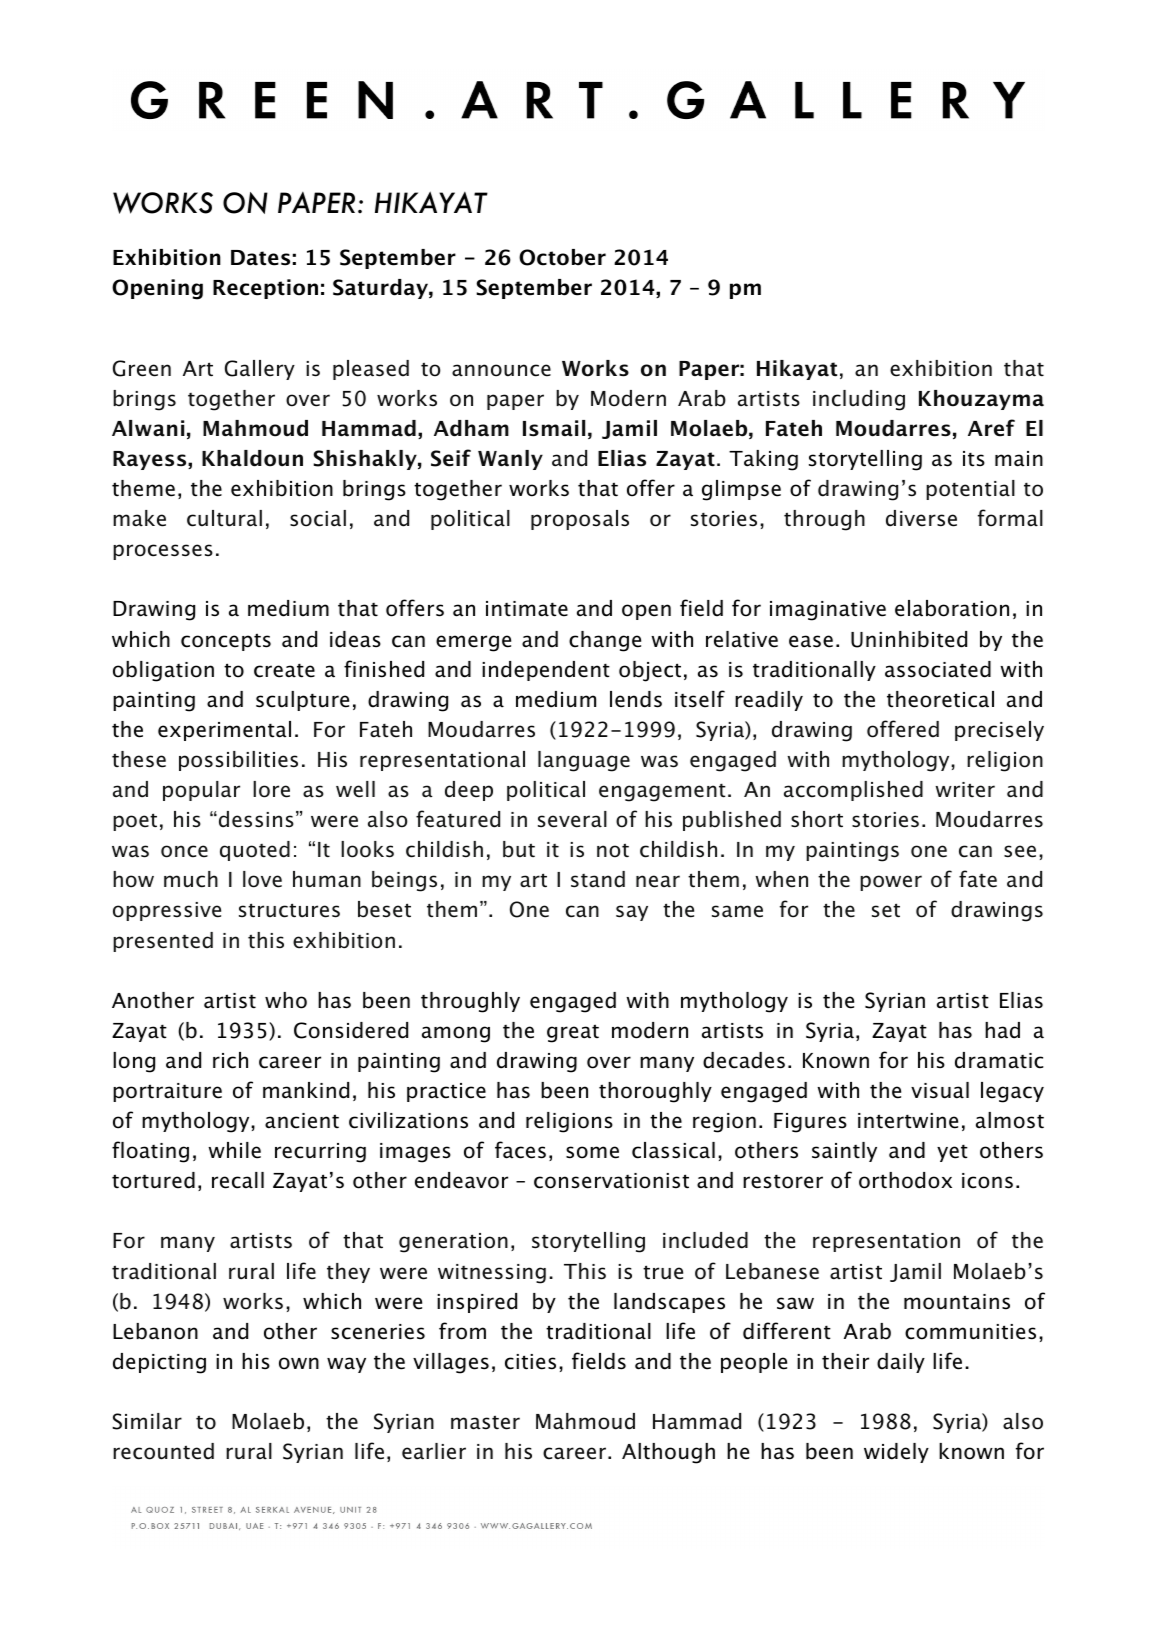 The height and width of the screenshot is (1630, 1153). What do you see at coordinates (230, 1060) in the screenshot?
I see `rich` at bounding box center [230, 1060].
